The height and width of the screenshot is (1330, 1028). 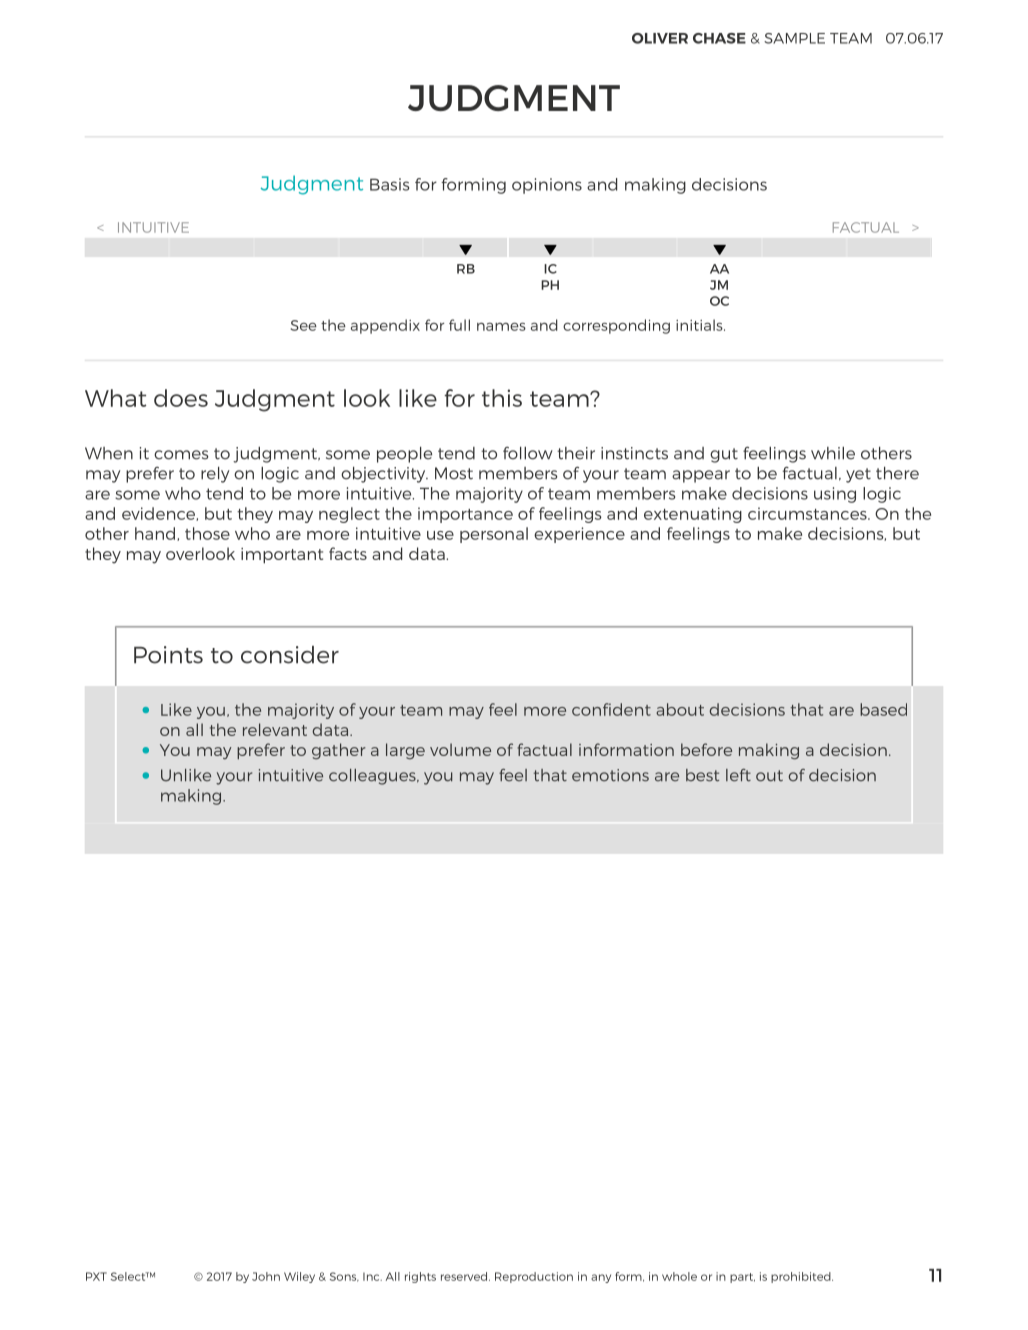 What do you see at coordinates (389, 184) in the screenshot?
I see `Basis` at bounding box center [389, 184].
